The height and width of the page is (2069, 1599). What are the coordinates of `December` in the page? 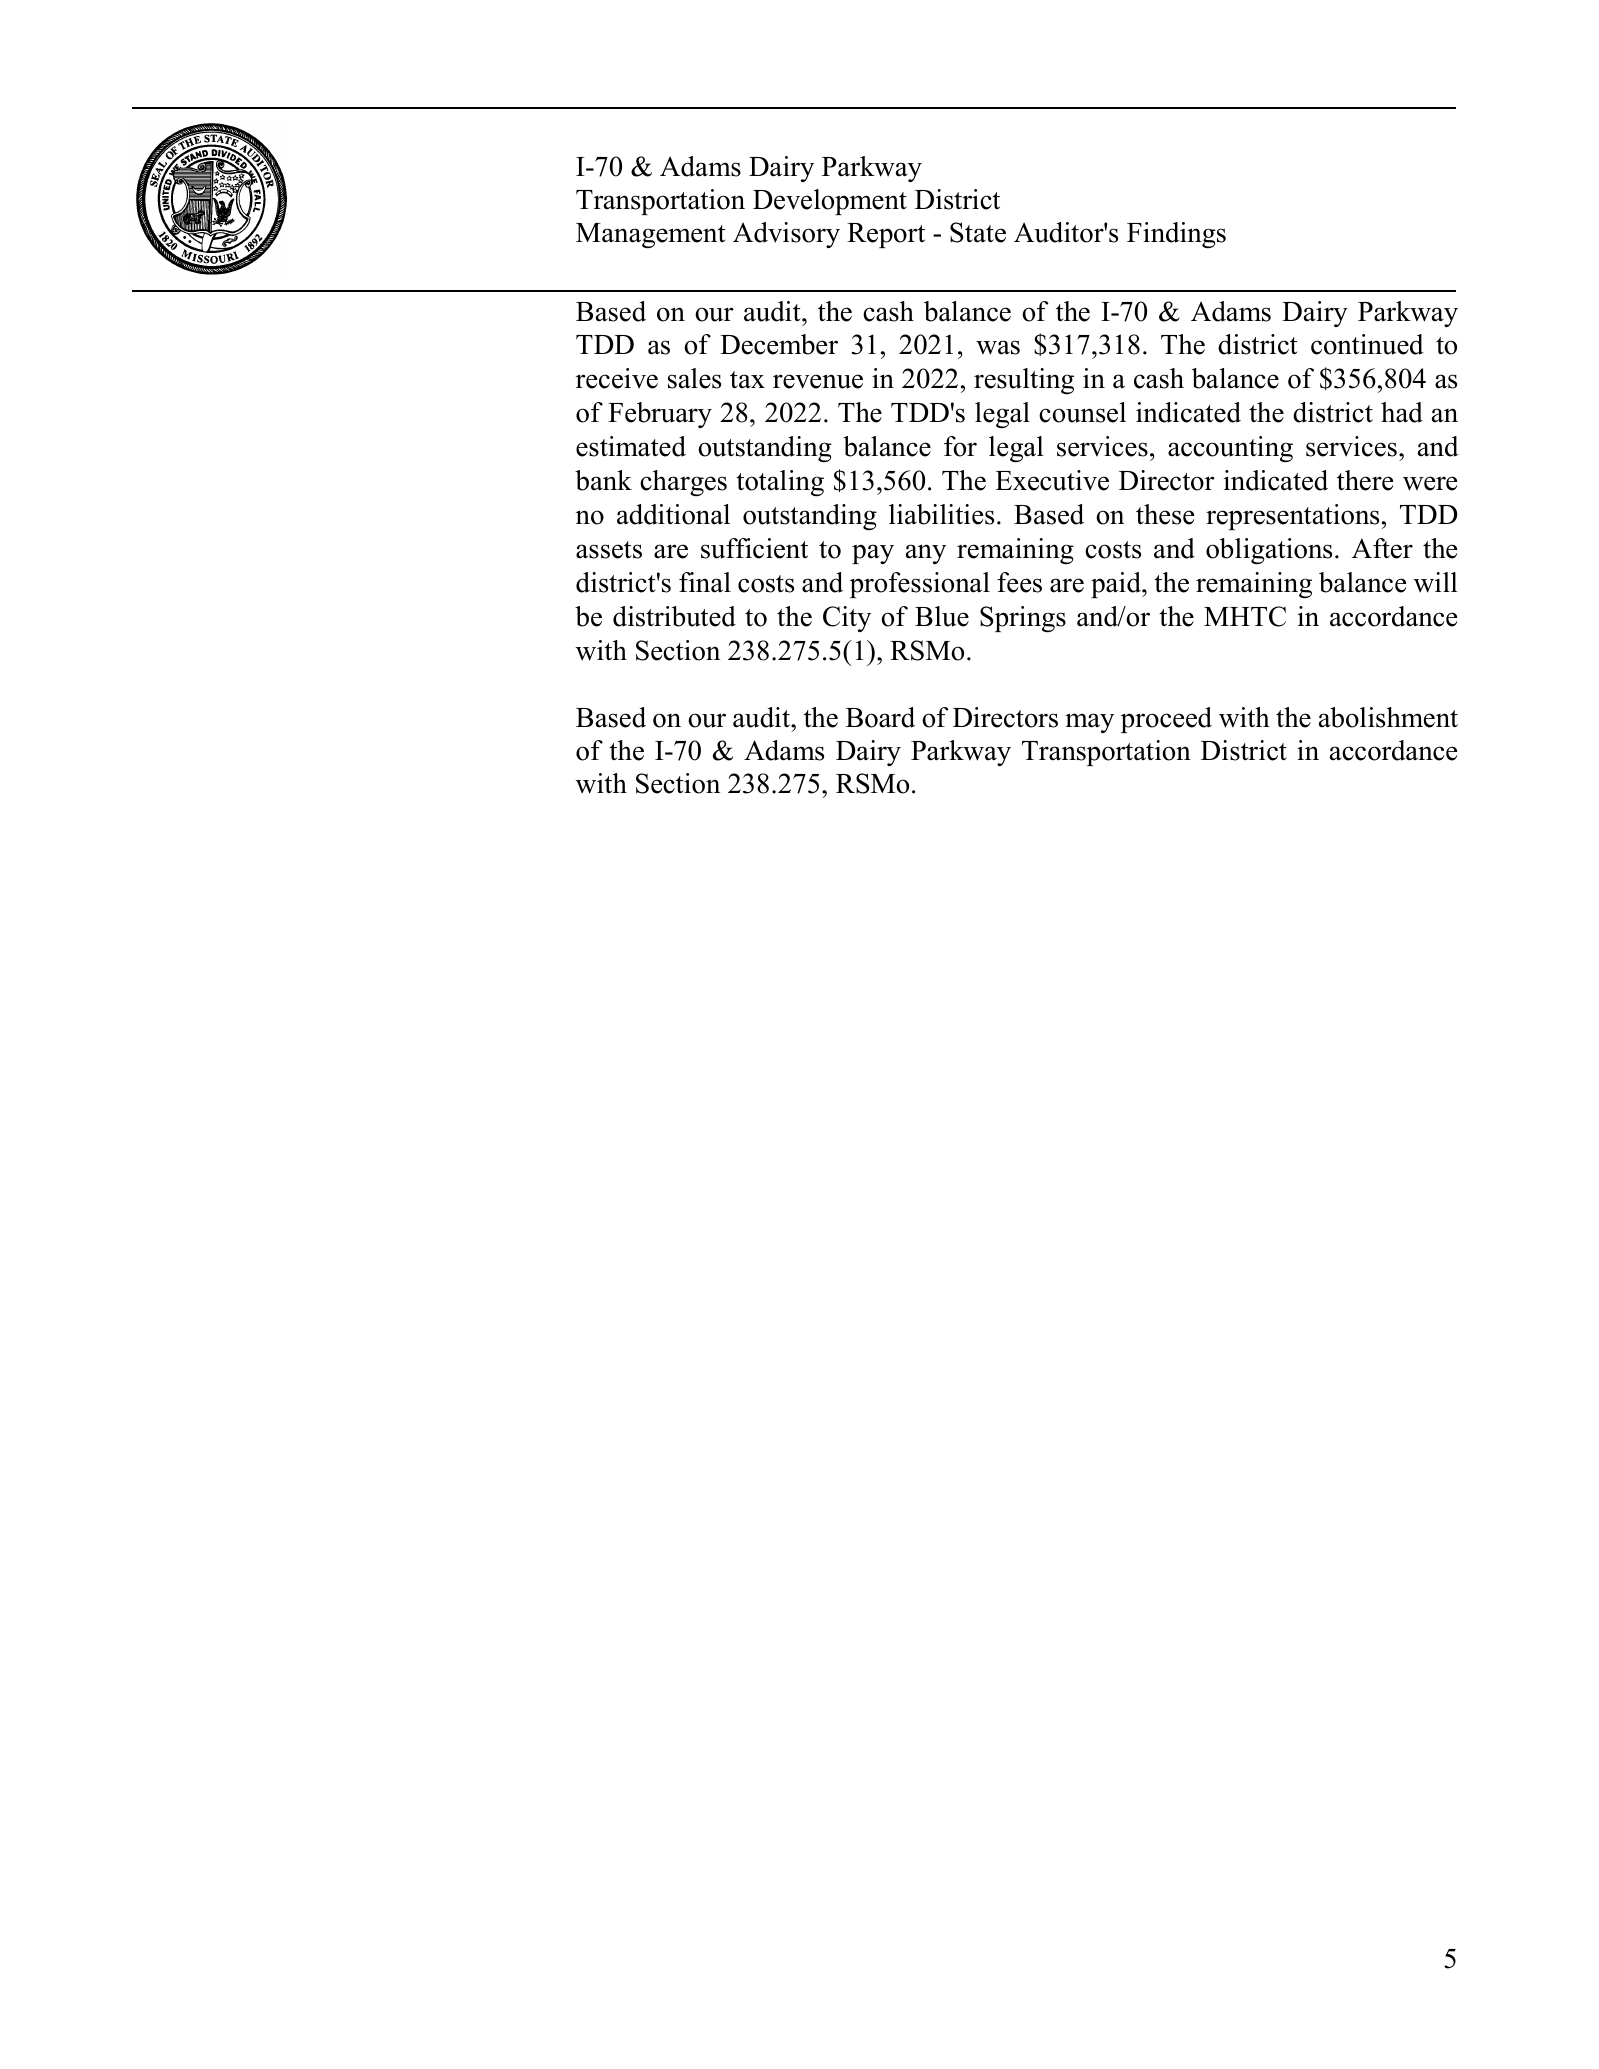 It's located at (779, 344).
